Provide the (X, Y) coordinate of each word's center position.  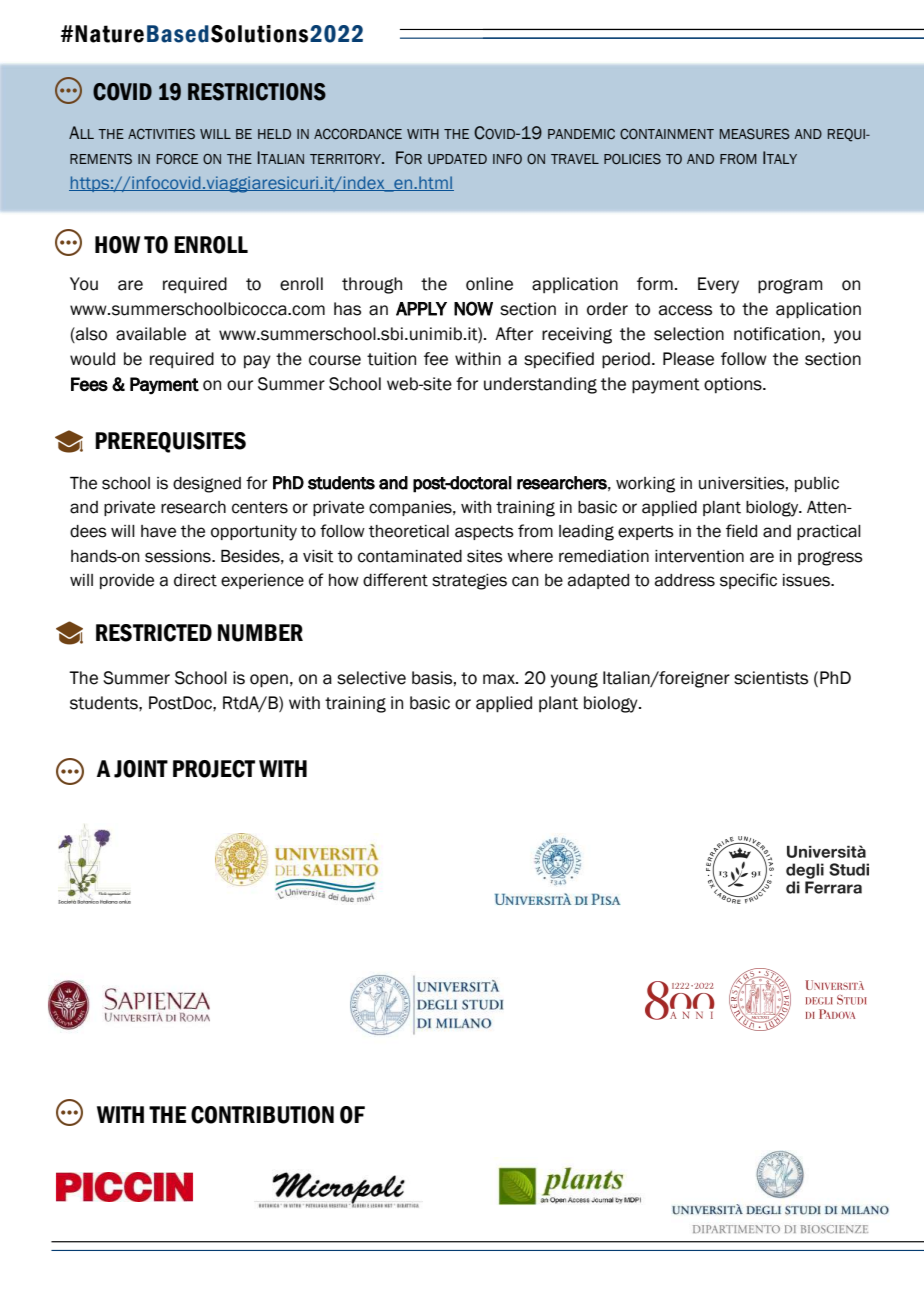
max (500, 679)
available (151, 334)
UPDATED (457, 159)
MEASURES (755, 134)
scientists (771, 678)
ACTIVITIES (161, 134)
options (734, 385)
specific (748, 581)
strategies (469, 582)
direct (195, 580)
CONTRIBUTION (262, 1115)
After (514, 334)
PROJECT (214, 769)
